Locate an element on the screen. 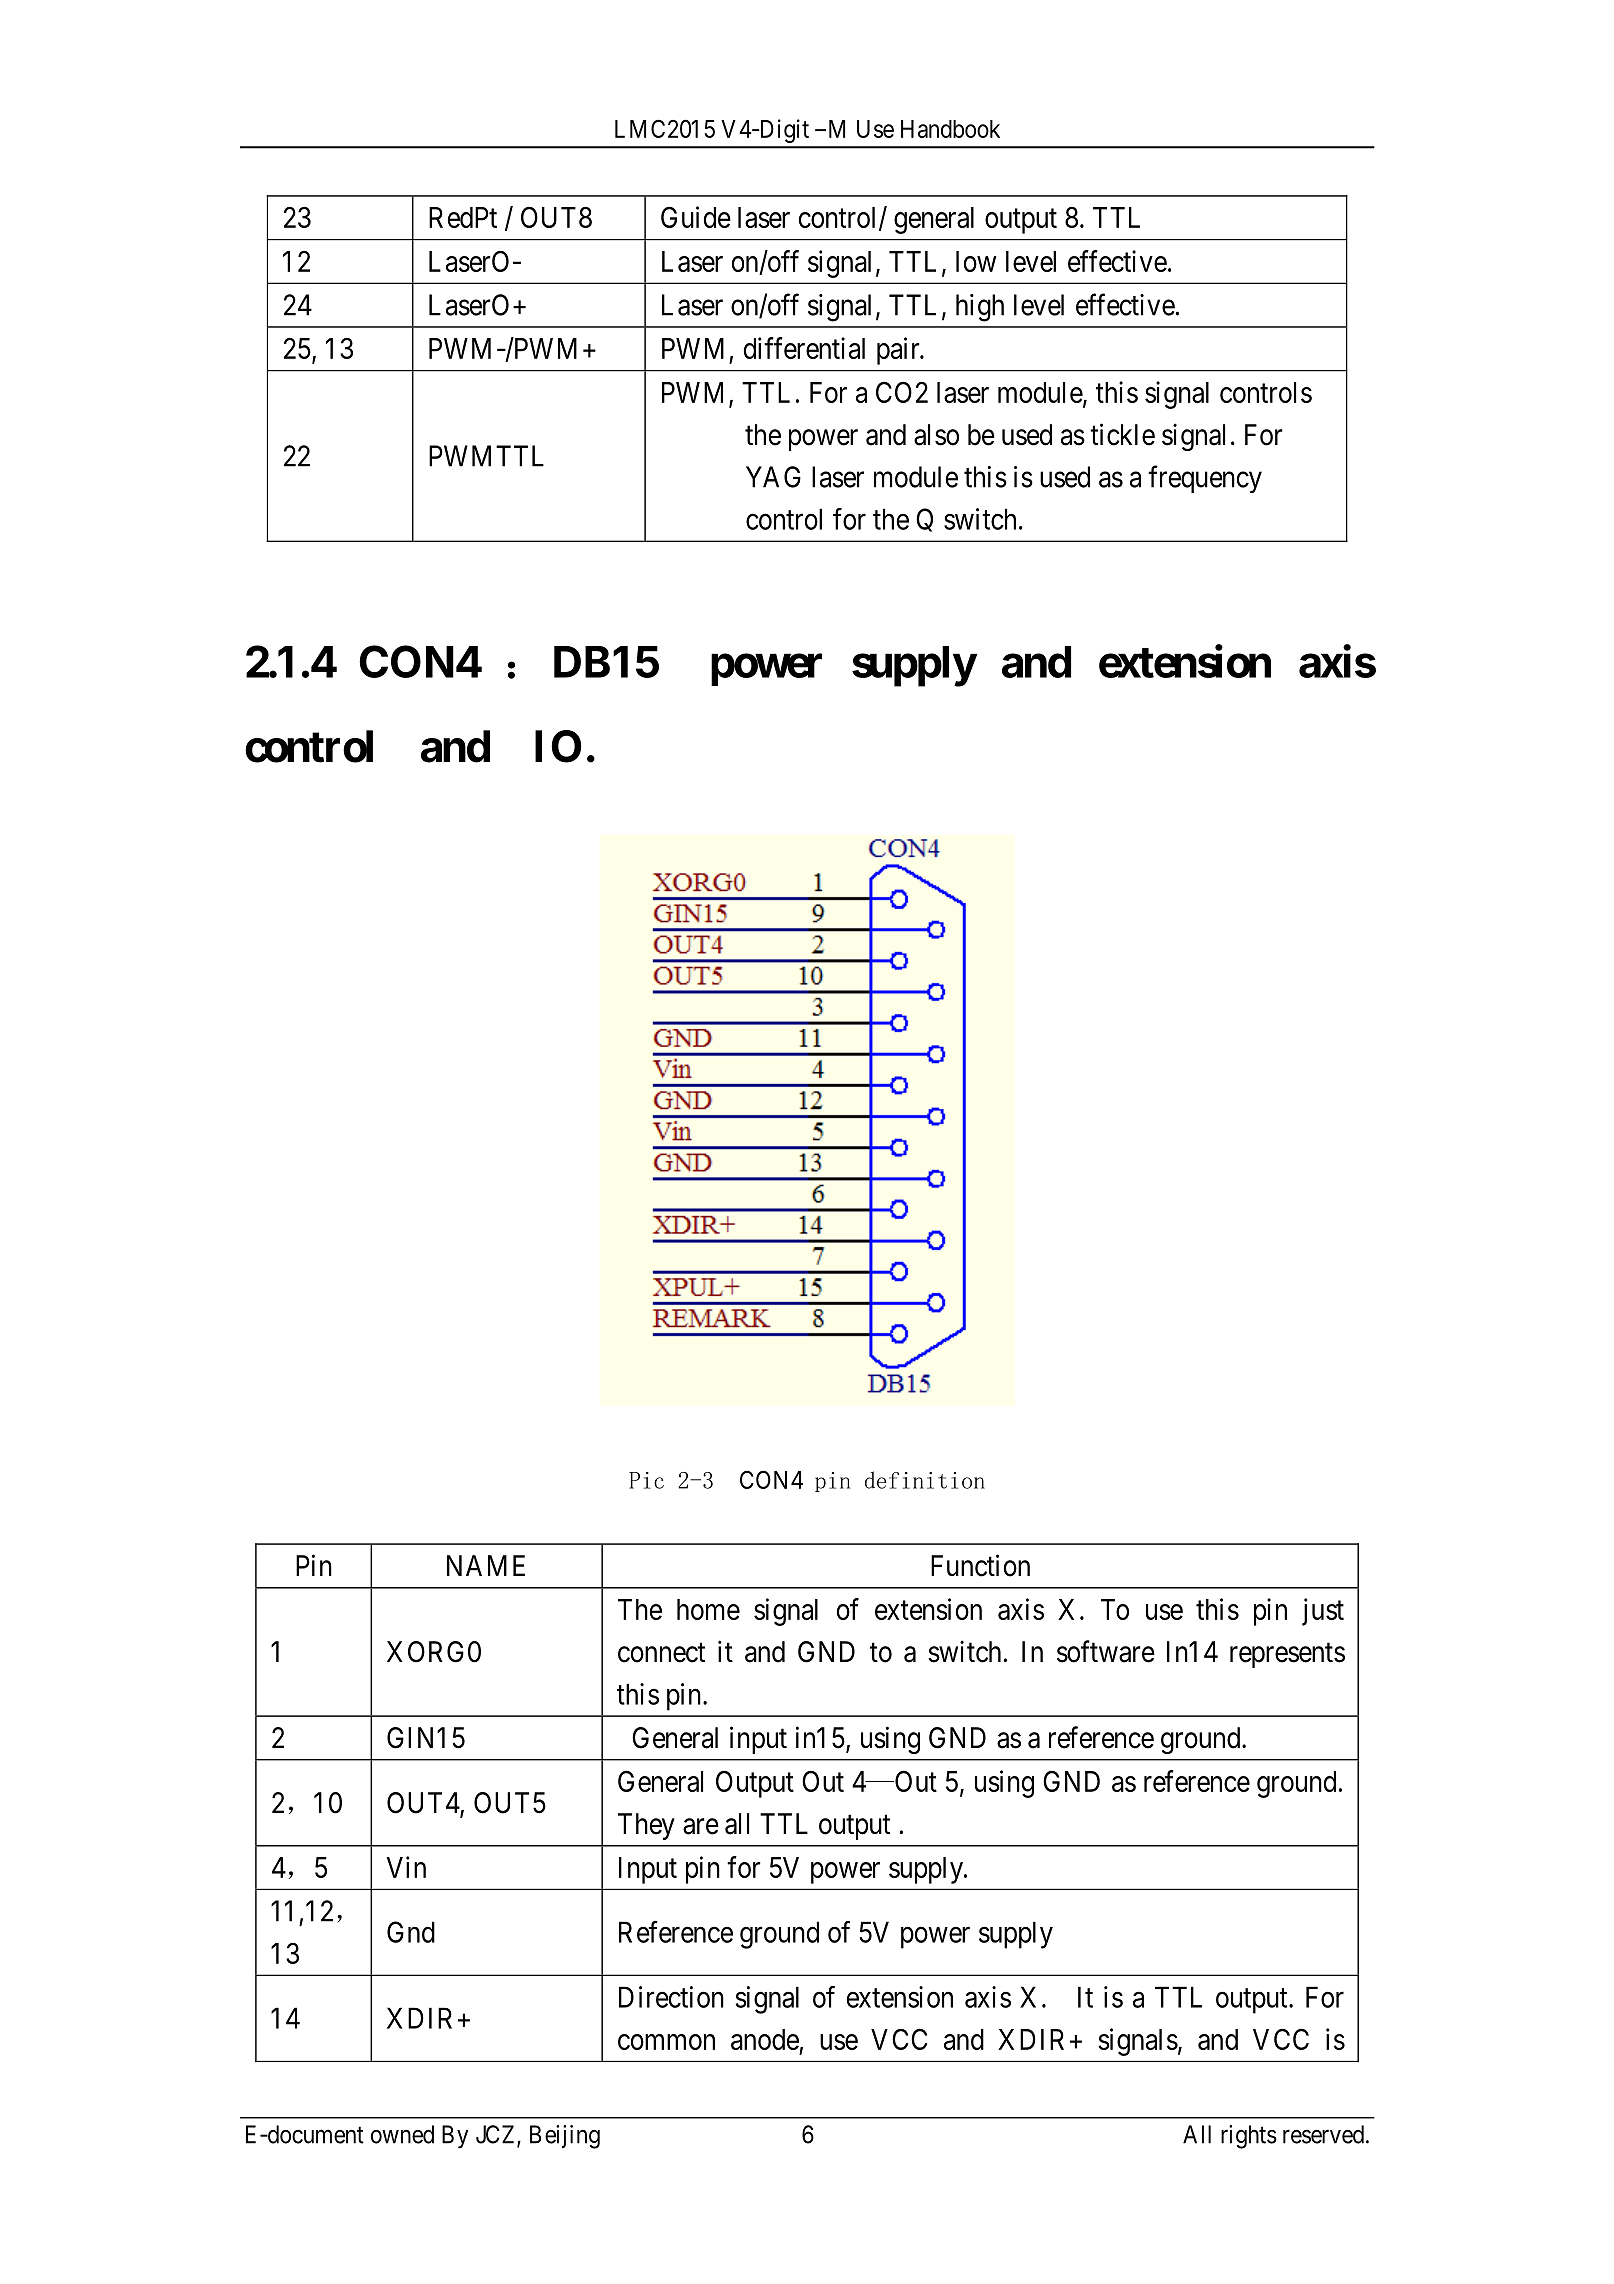 The height and width of the screenshot is (2284, 1614). anode is located at coordinates (765, 2039).
